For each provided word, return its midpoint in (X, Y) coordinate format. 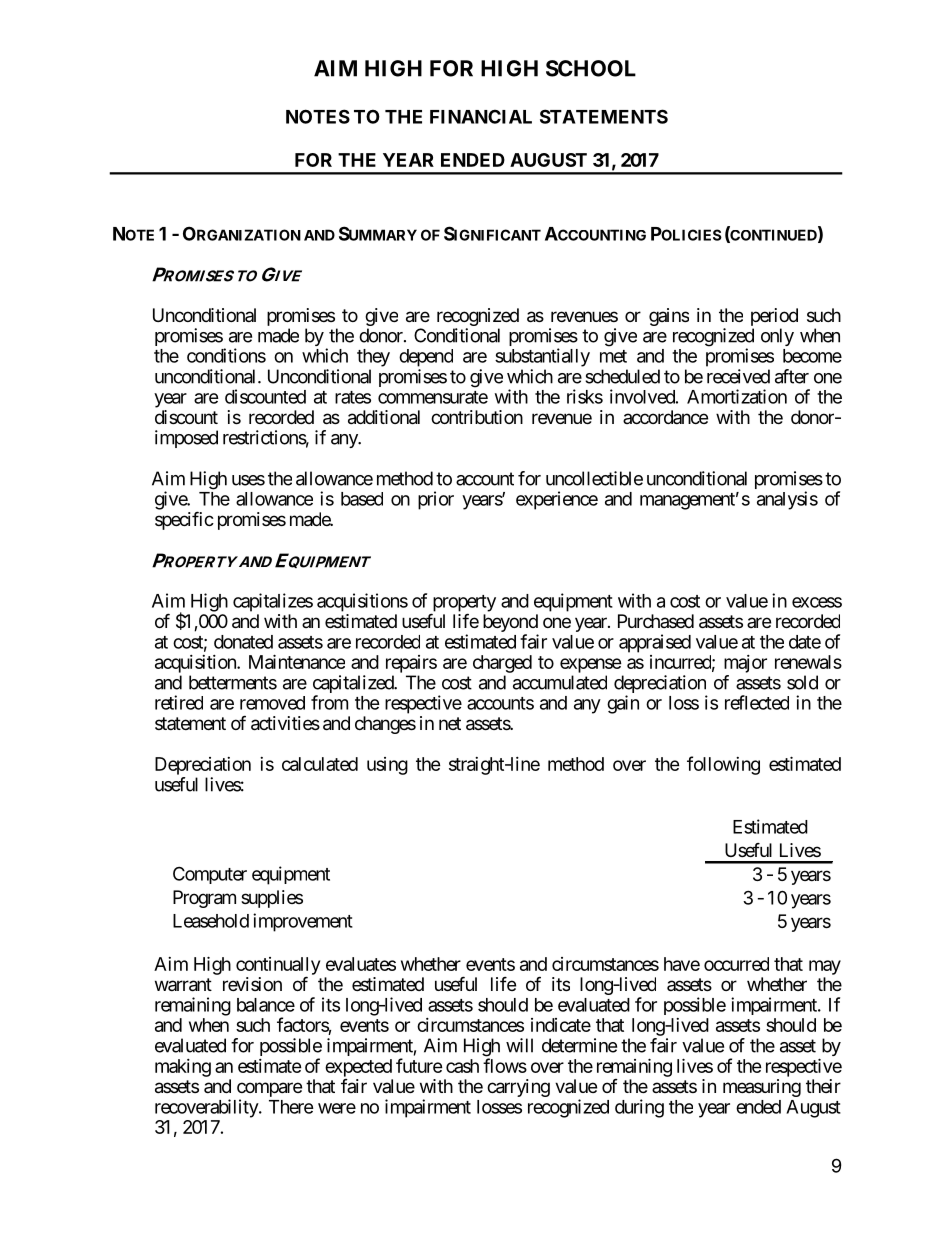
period (774, 317)
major (745, 664)
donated (243, 642)
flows (505, 1065)
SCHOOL (591, 68)
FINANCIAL (481, 116)
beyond (510, 623)
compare (269, 1091)
